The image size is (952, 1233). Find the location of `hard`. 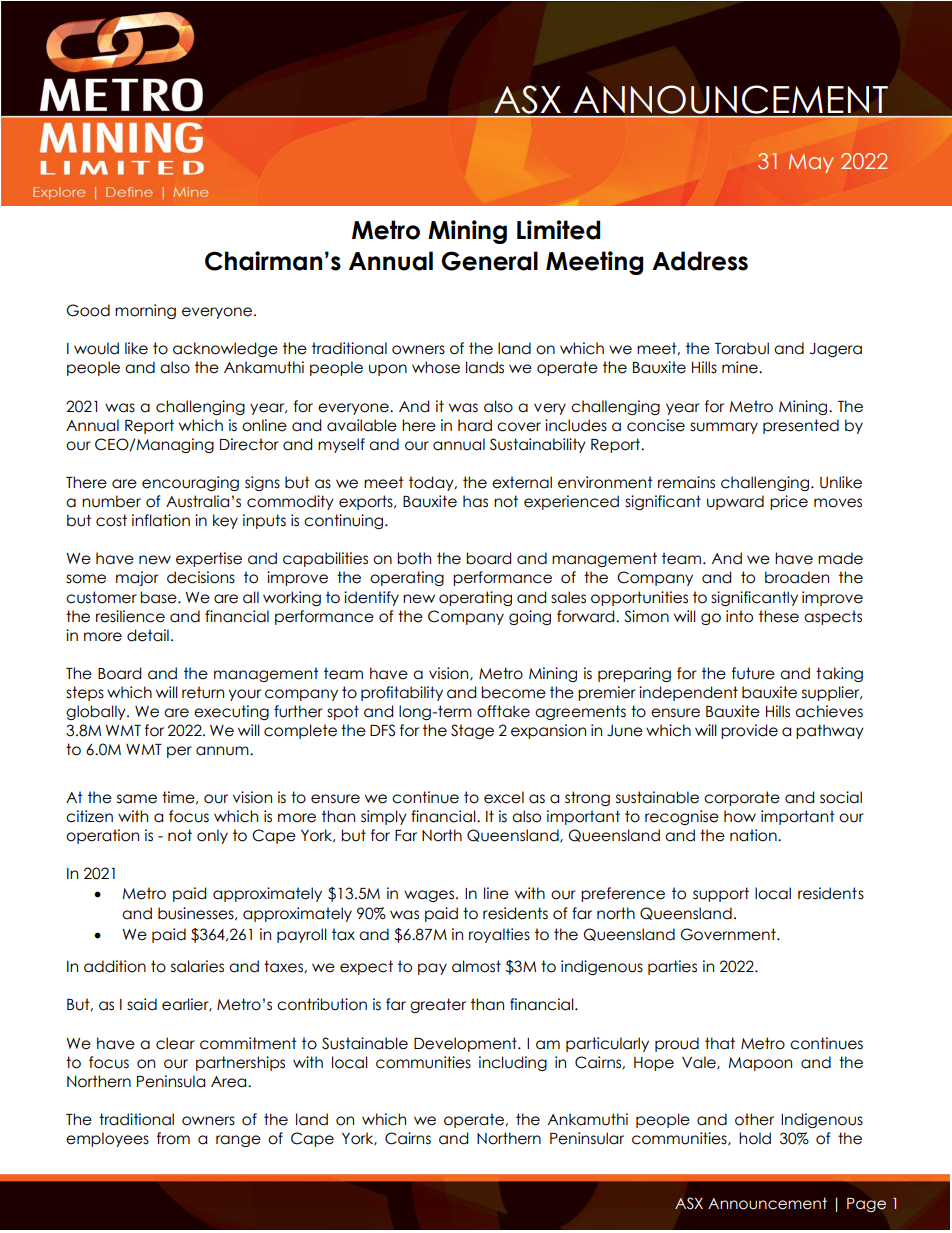

hard is located at coordinates (475, 425).
